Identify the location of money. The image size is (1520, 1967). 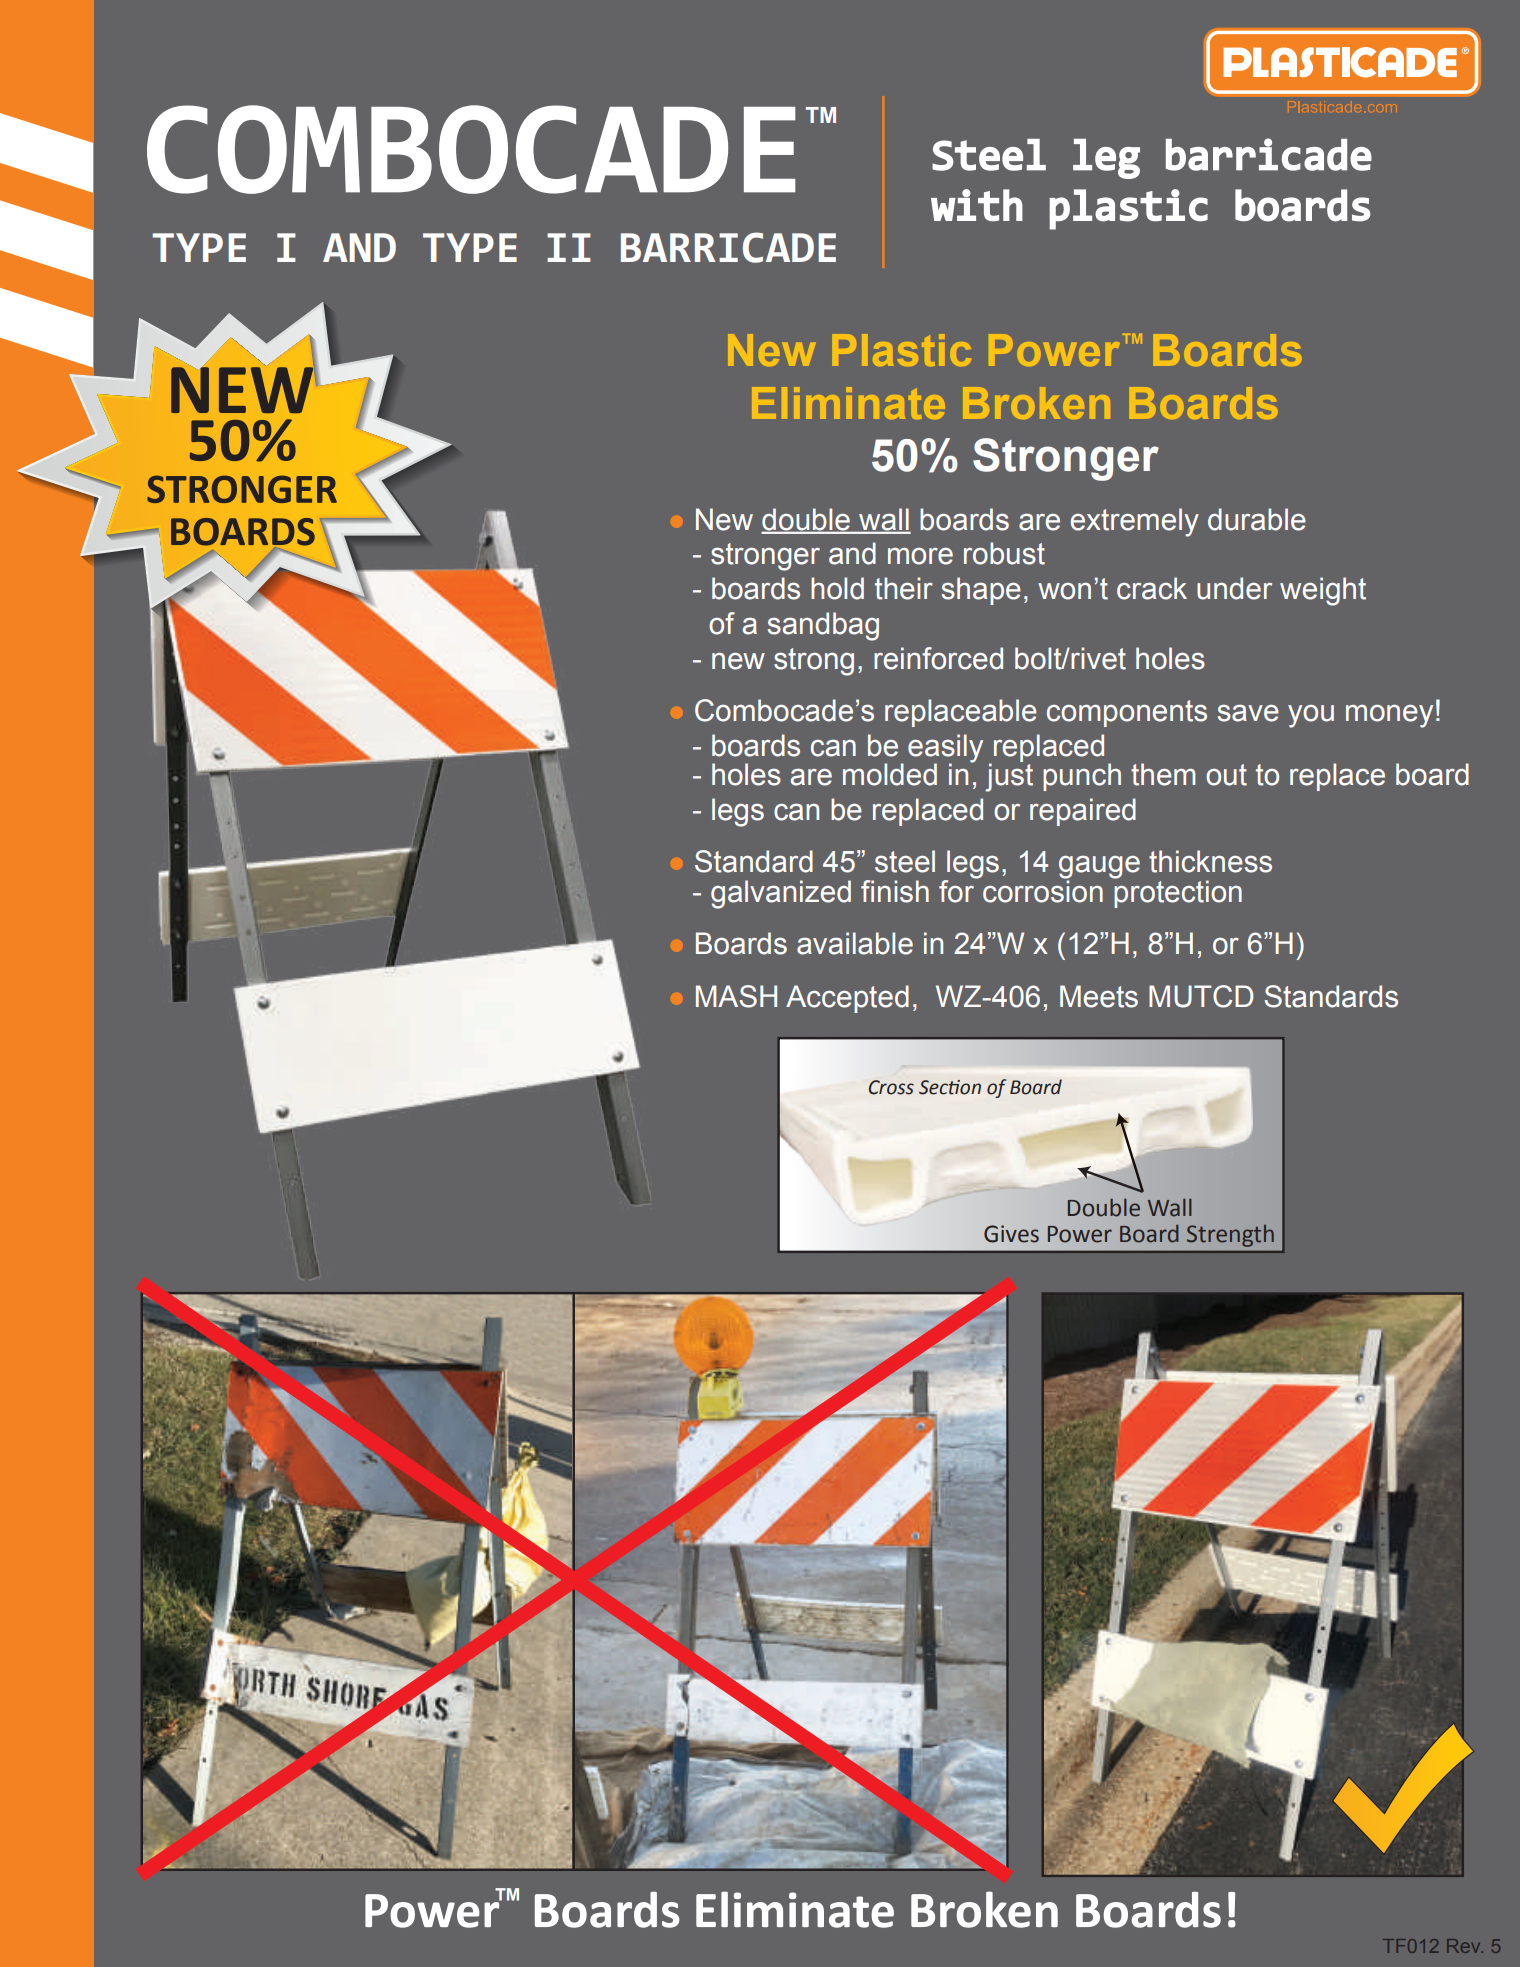
(1389, 716).
